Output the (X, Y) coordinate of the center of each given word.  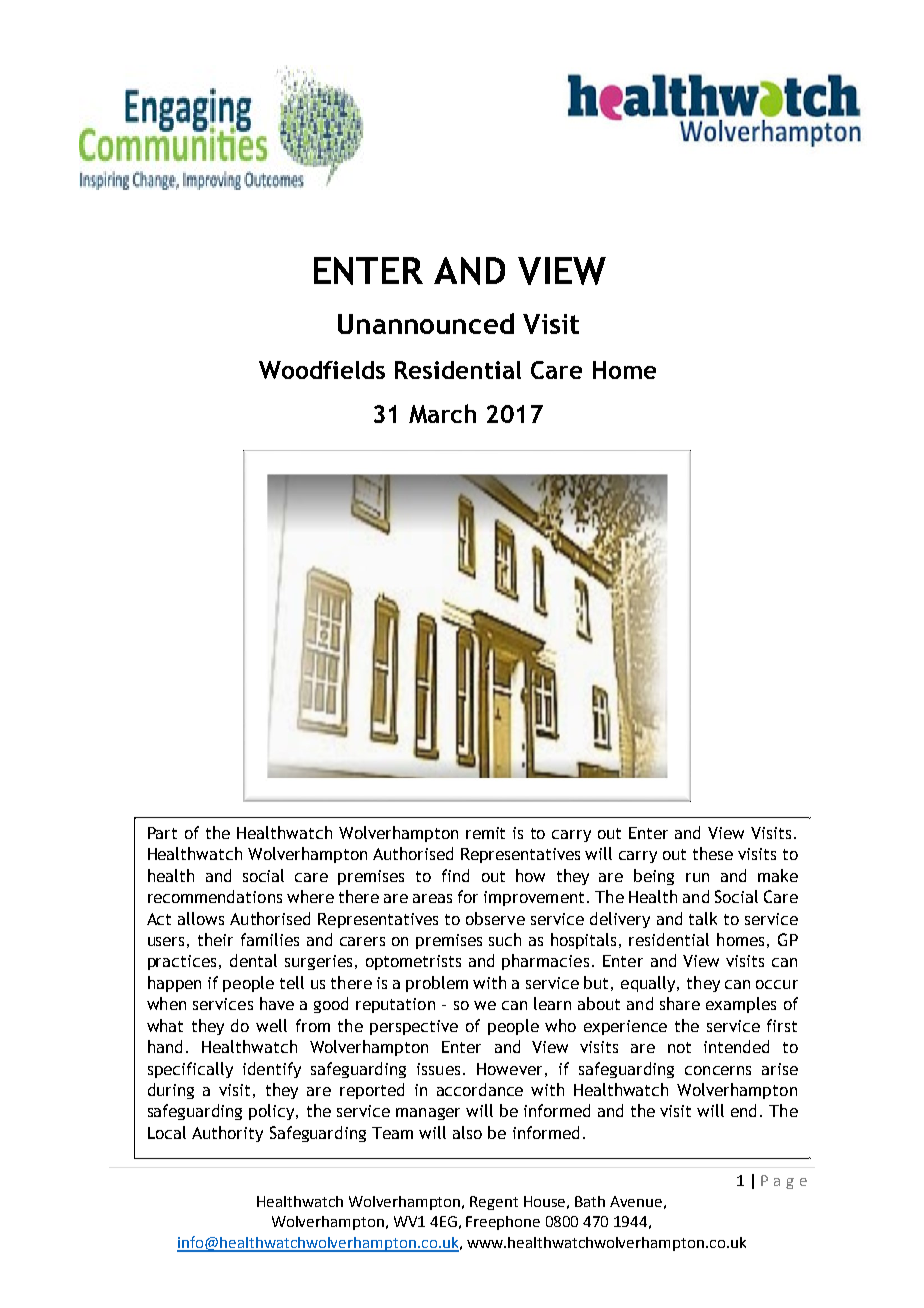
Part (162, 833)
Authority (227, 1134)
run (697, 877)
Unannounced (426, 323)
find (455, 875)
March (442, 413)
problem (437, 984)
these (713, 853)
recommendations (215, 896)
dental (253, 960)
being (654, 877)
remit (485, 833)
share (680, 1003)
